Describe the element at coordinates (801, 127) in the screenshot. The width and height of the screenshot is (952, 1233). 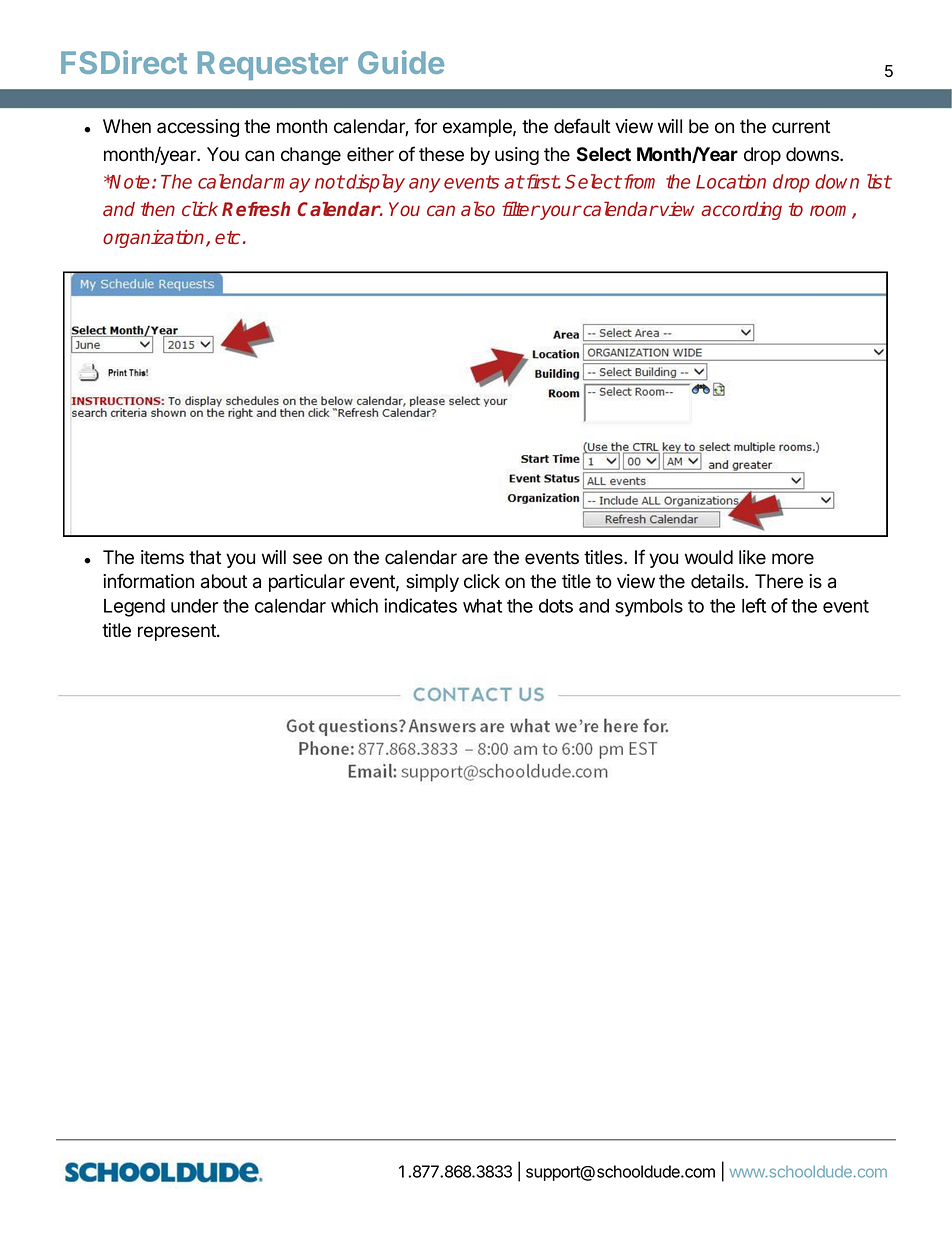
I see `current` at that location.
